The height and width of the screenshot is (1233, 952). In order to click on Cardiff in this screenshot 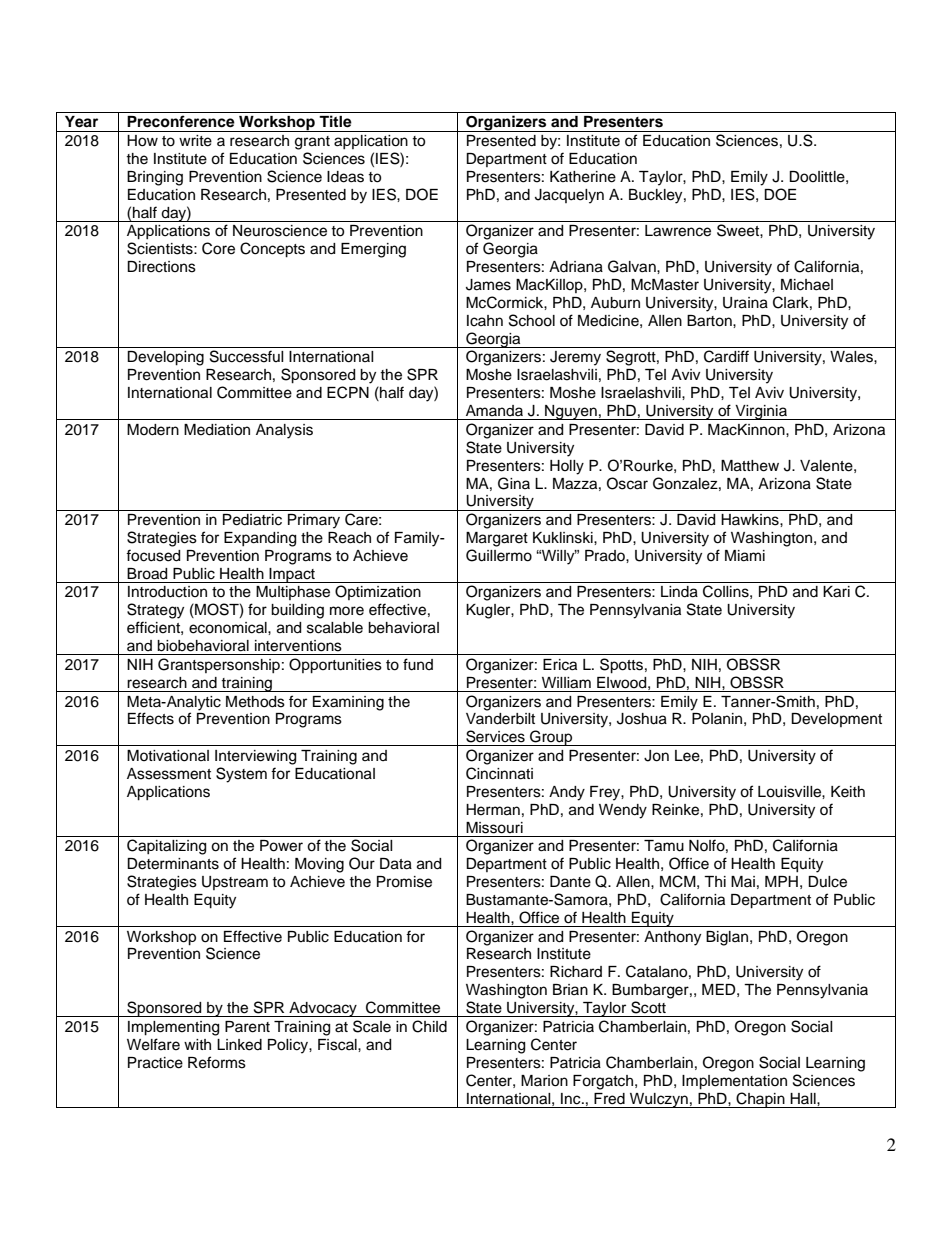, I will do `click(726, 356)`.
